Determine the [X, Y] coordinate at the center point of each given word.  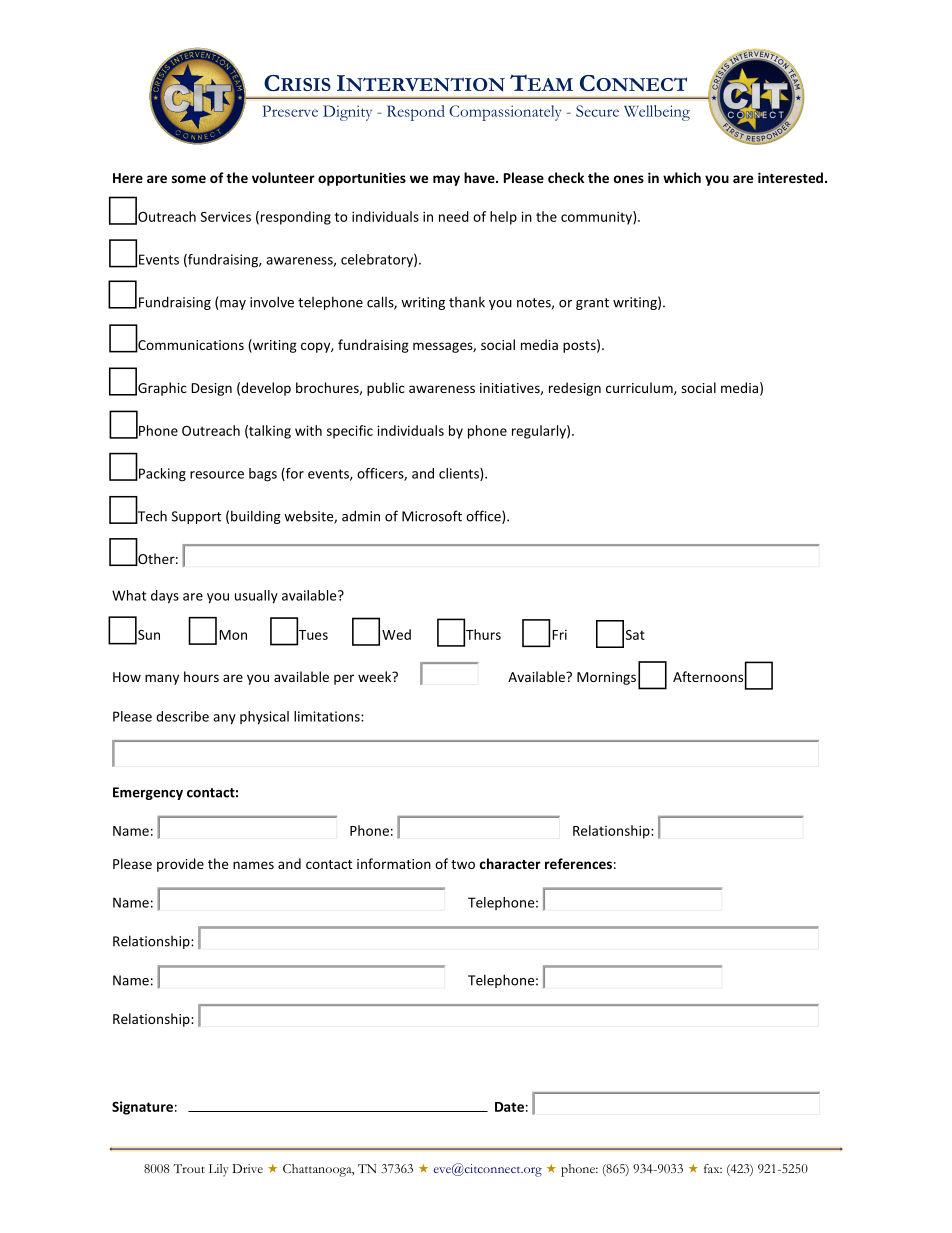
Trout [189, 1168]
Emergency [148, 793]
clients [460, 474]
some [189, 179]
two [463, 864]
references [578, 863]
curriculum [640, 388]
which [682, 177]
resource [217, 475]
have [480, 177]
